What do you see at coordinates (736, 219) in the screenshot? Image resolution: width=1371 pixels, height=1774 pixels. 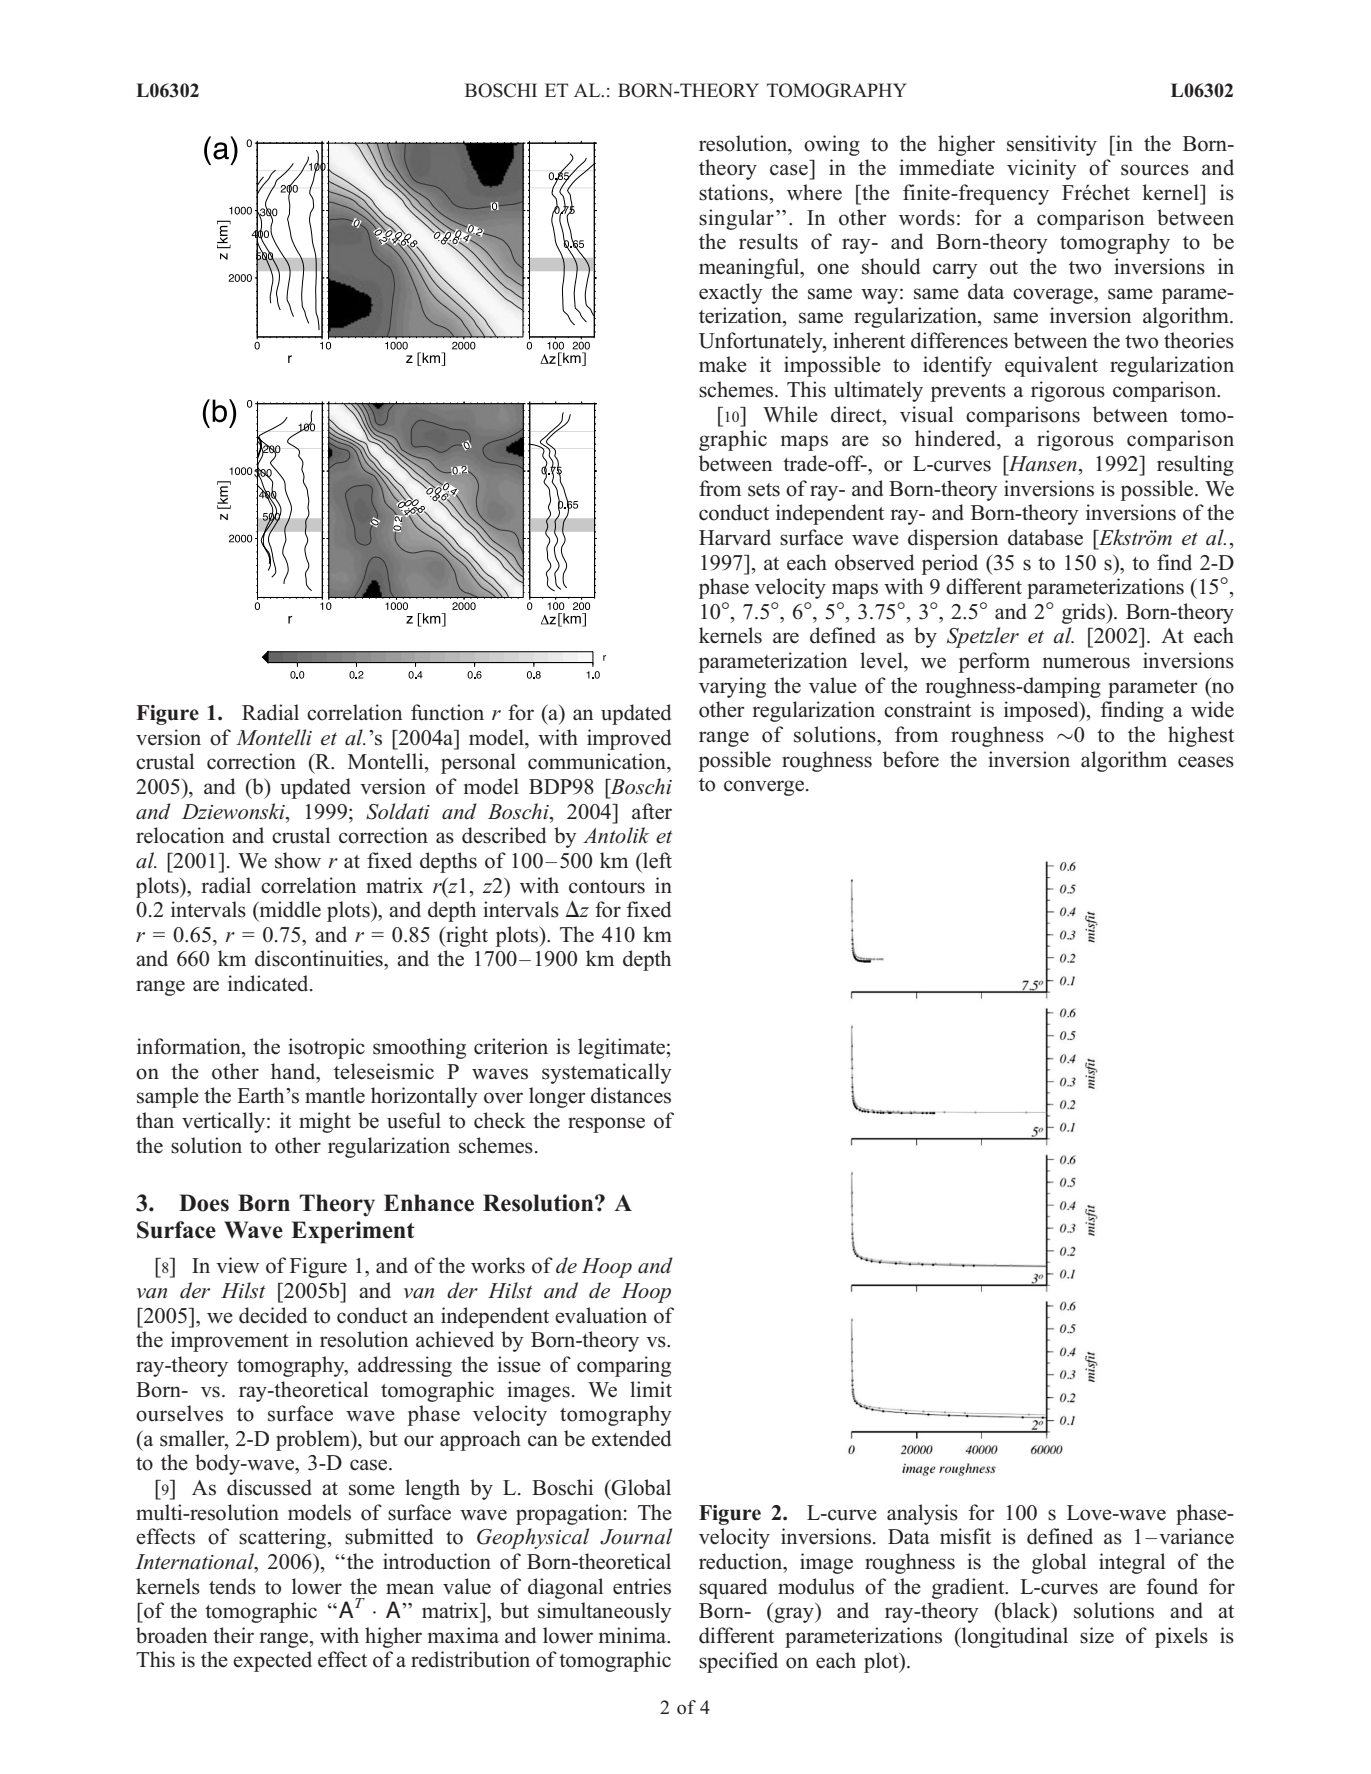 I see `singular` at bounding box center [736, 219].
